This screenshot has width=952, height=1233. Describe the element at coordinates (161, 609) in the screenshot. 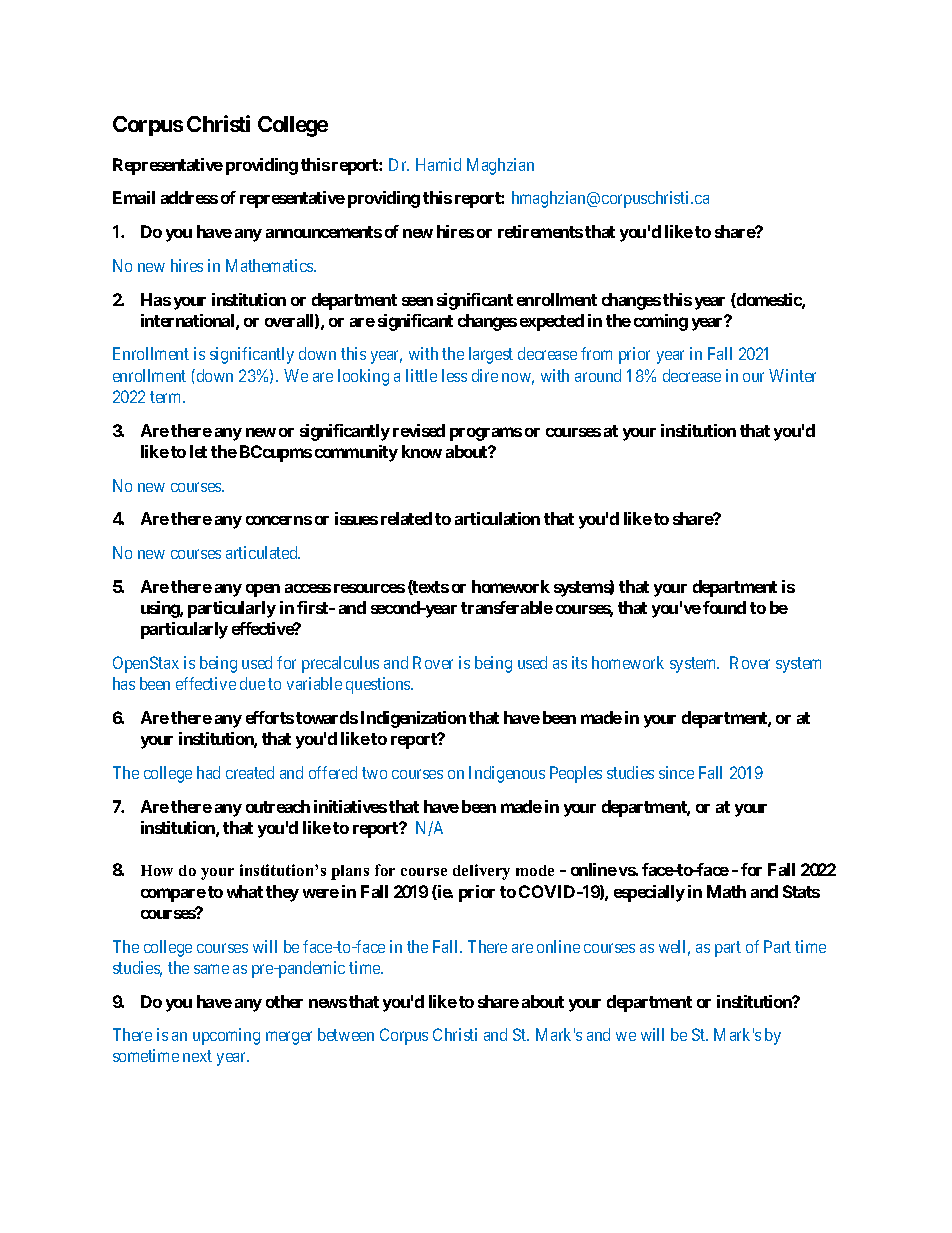

I see `using` at that location.
